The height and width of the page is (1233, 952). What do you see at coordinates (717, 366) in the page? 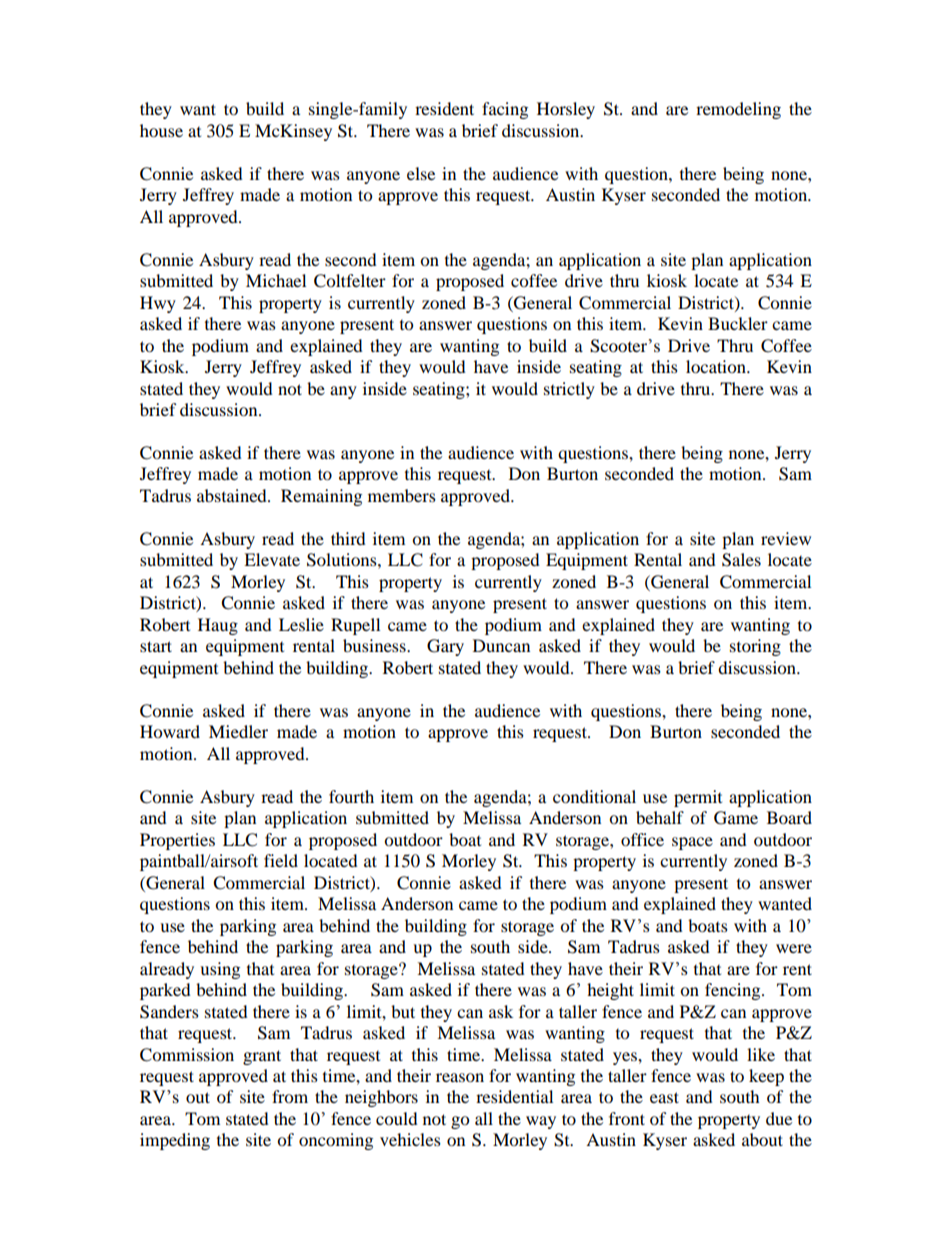
I see `location` at bounding box center [717, 366].
